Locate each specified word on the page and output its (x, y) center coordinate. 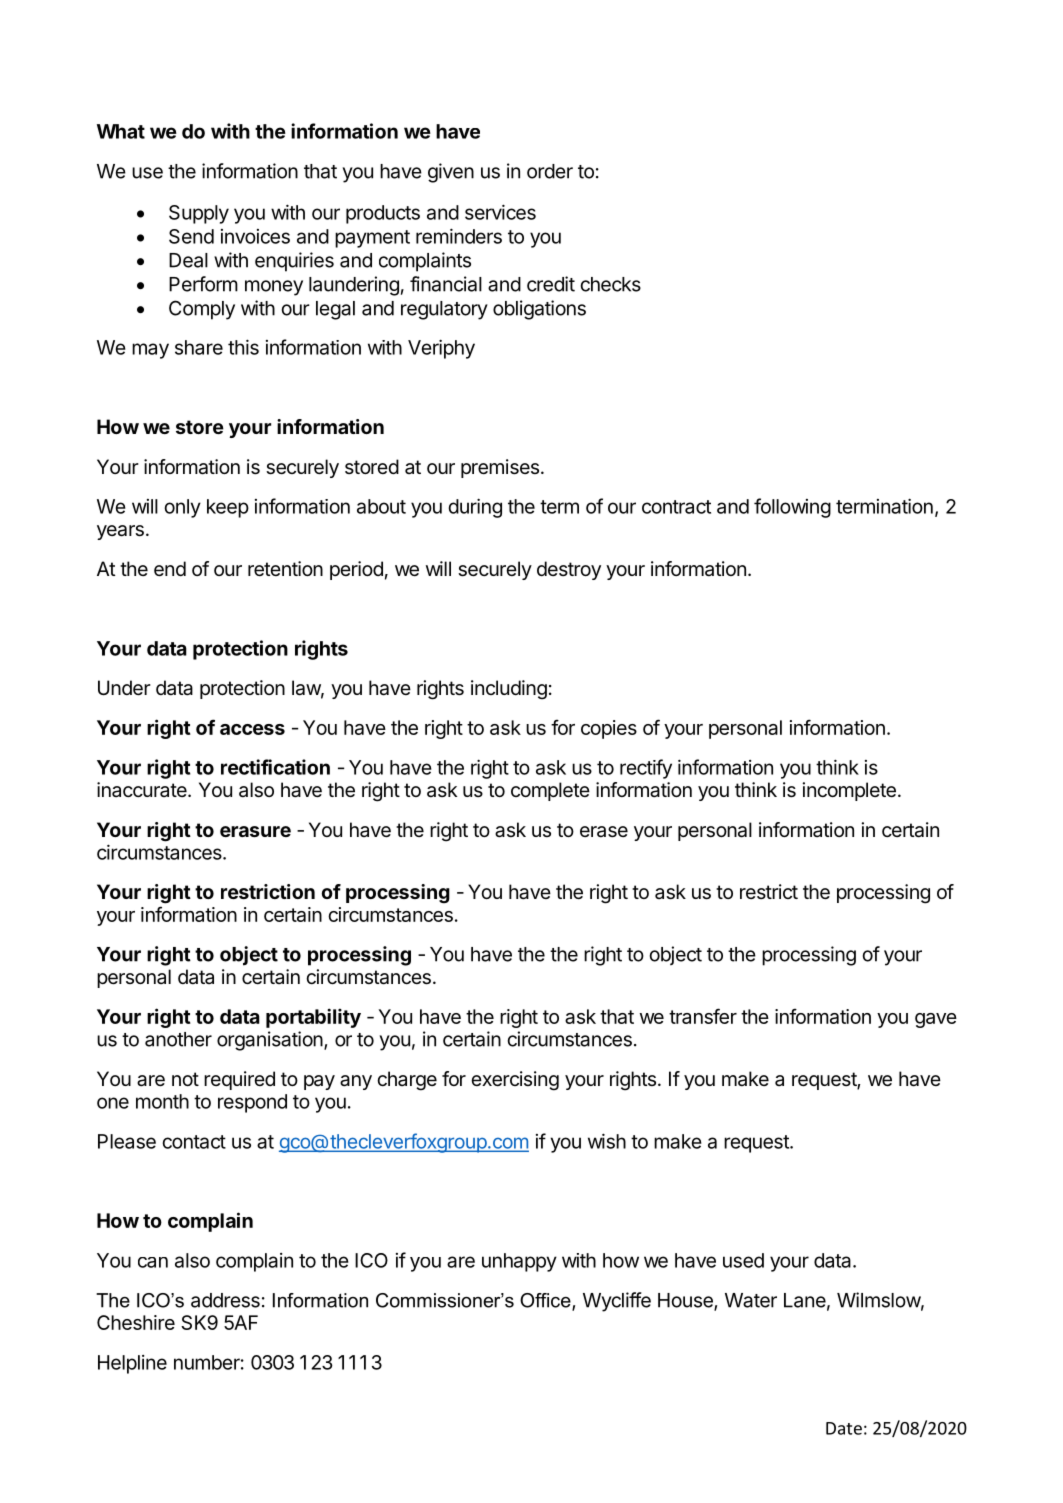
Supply (199, 214)
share (199, 347)
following (792, 508)
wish (607, 1141)
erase (604, 832)
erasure (255, 831)
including (509, 690)
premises (500, 468)
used (743, 1260)
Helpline (132, 1364)
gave (936, 1020)
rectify (646, 769)
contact (194, 1142)
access (252, 729)
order (550, 171)
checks (611, 284)
